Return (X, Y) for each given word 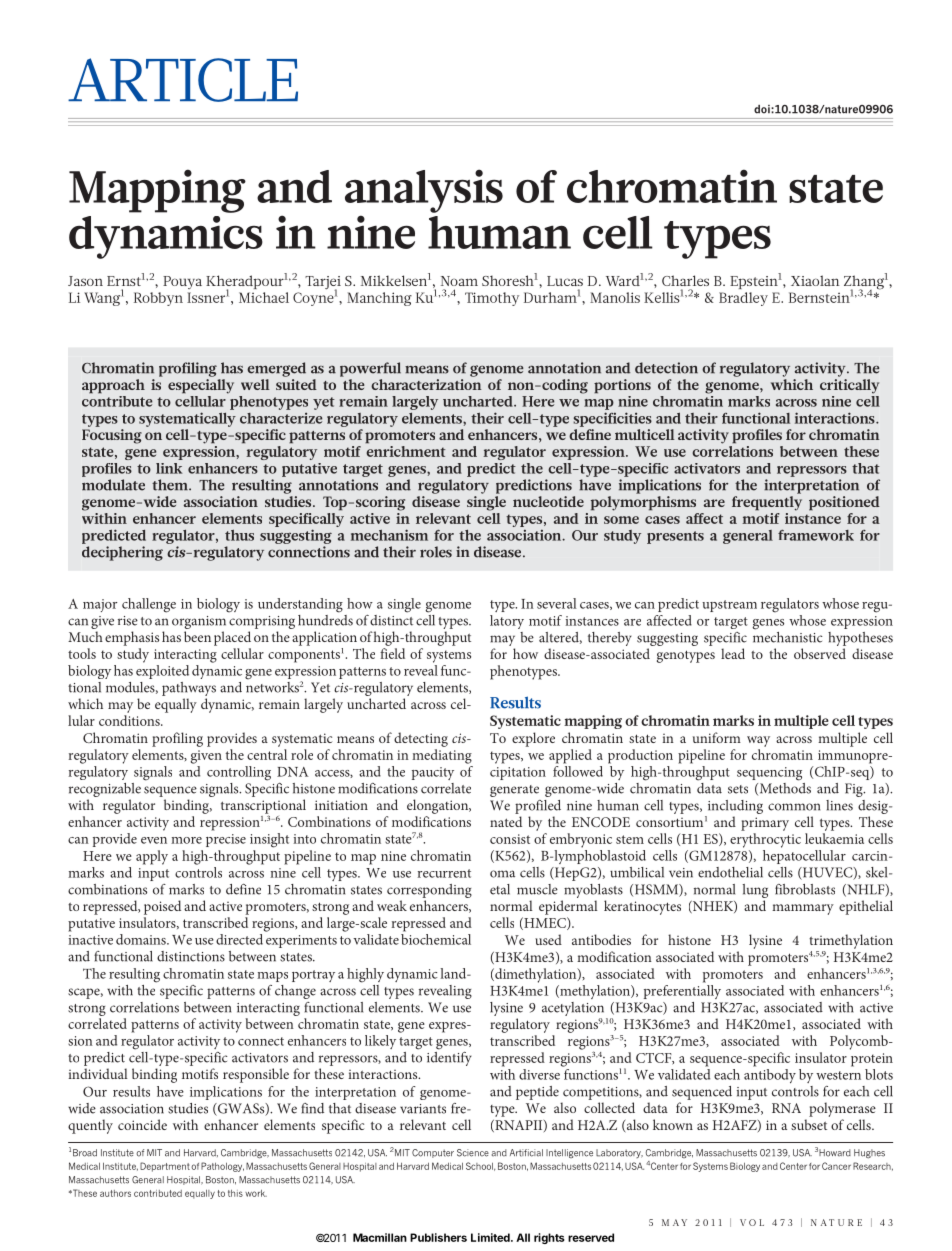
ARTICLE (183, 80)
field (392, 653)
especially (201, 386)
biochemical (436, 938)
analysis (424, 191)
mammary (803, 909)
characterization (426, 384)
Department (165, 1167)
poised (162, 907)
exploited (162, 670)
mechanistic (787, 636)
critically (849, 386)
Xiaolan (815, 280)
